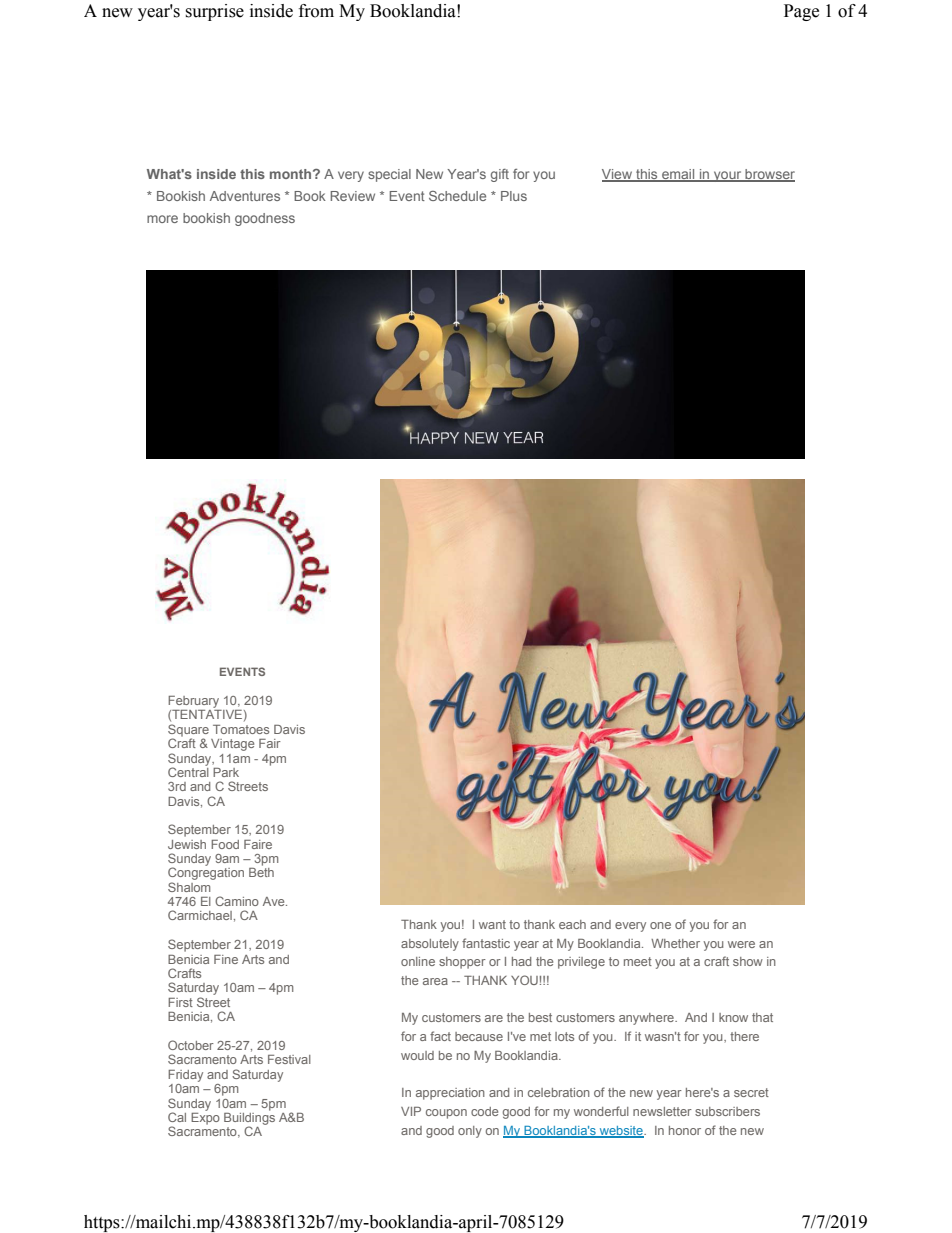 This page has height=1233, width=952. What do you see at coordinates (484, 1111) in the page?
I see `code` at bounding box center [484, 1111].
